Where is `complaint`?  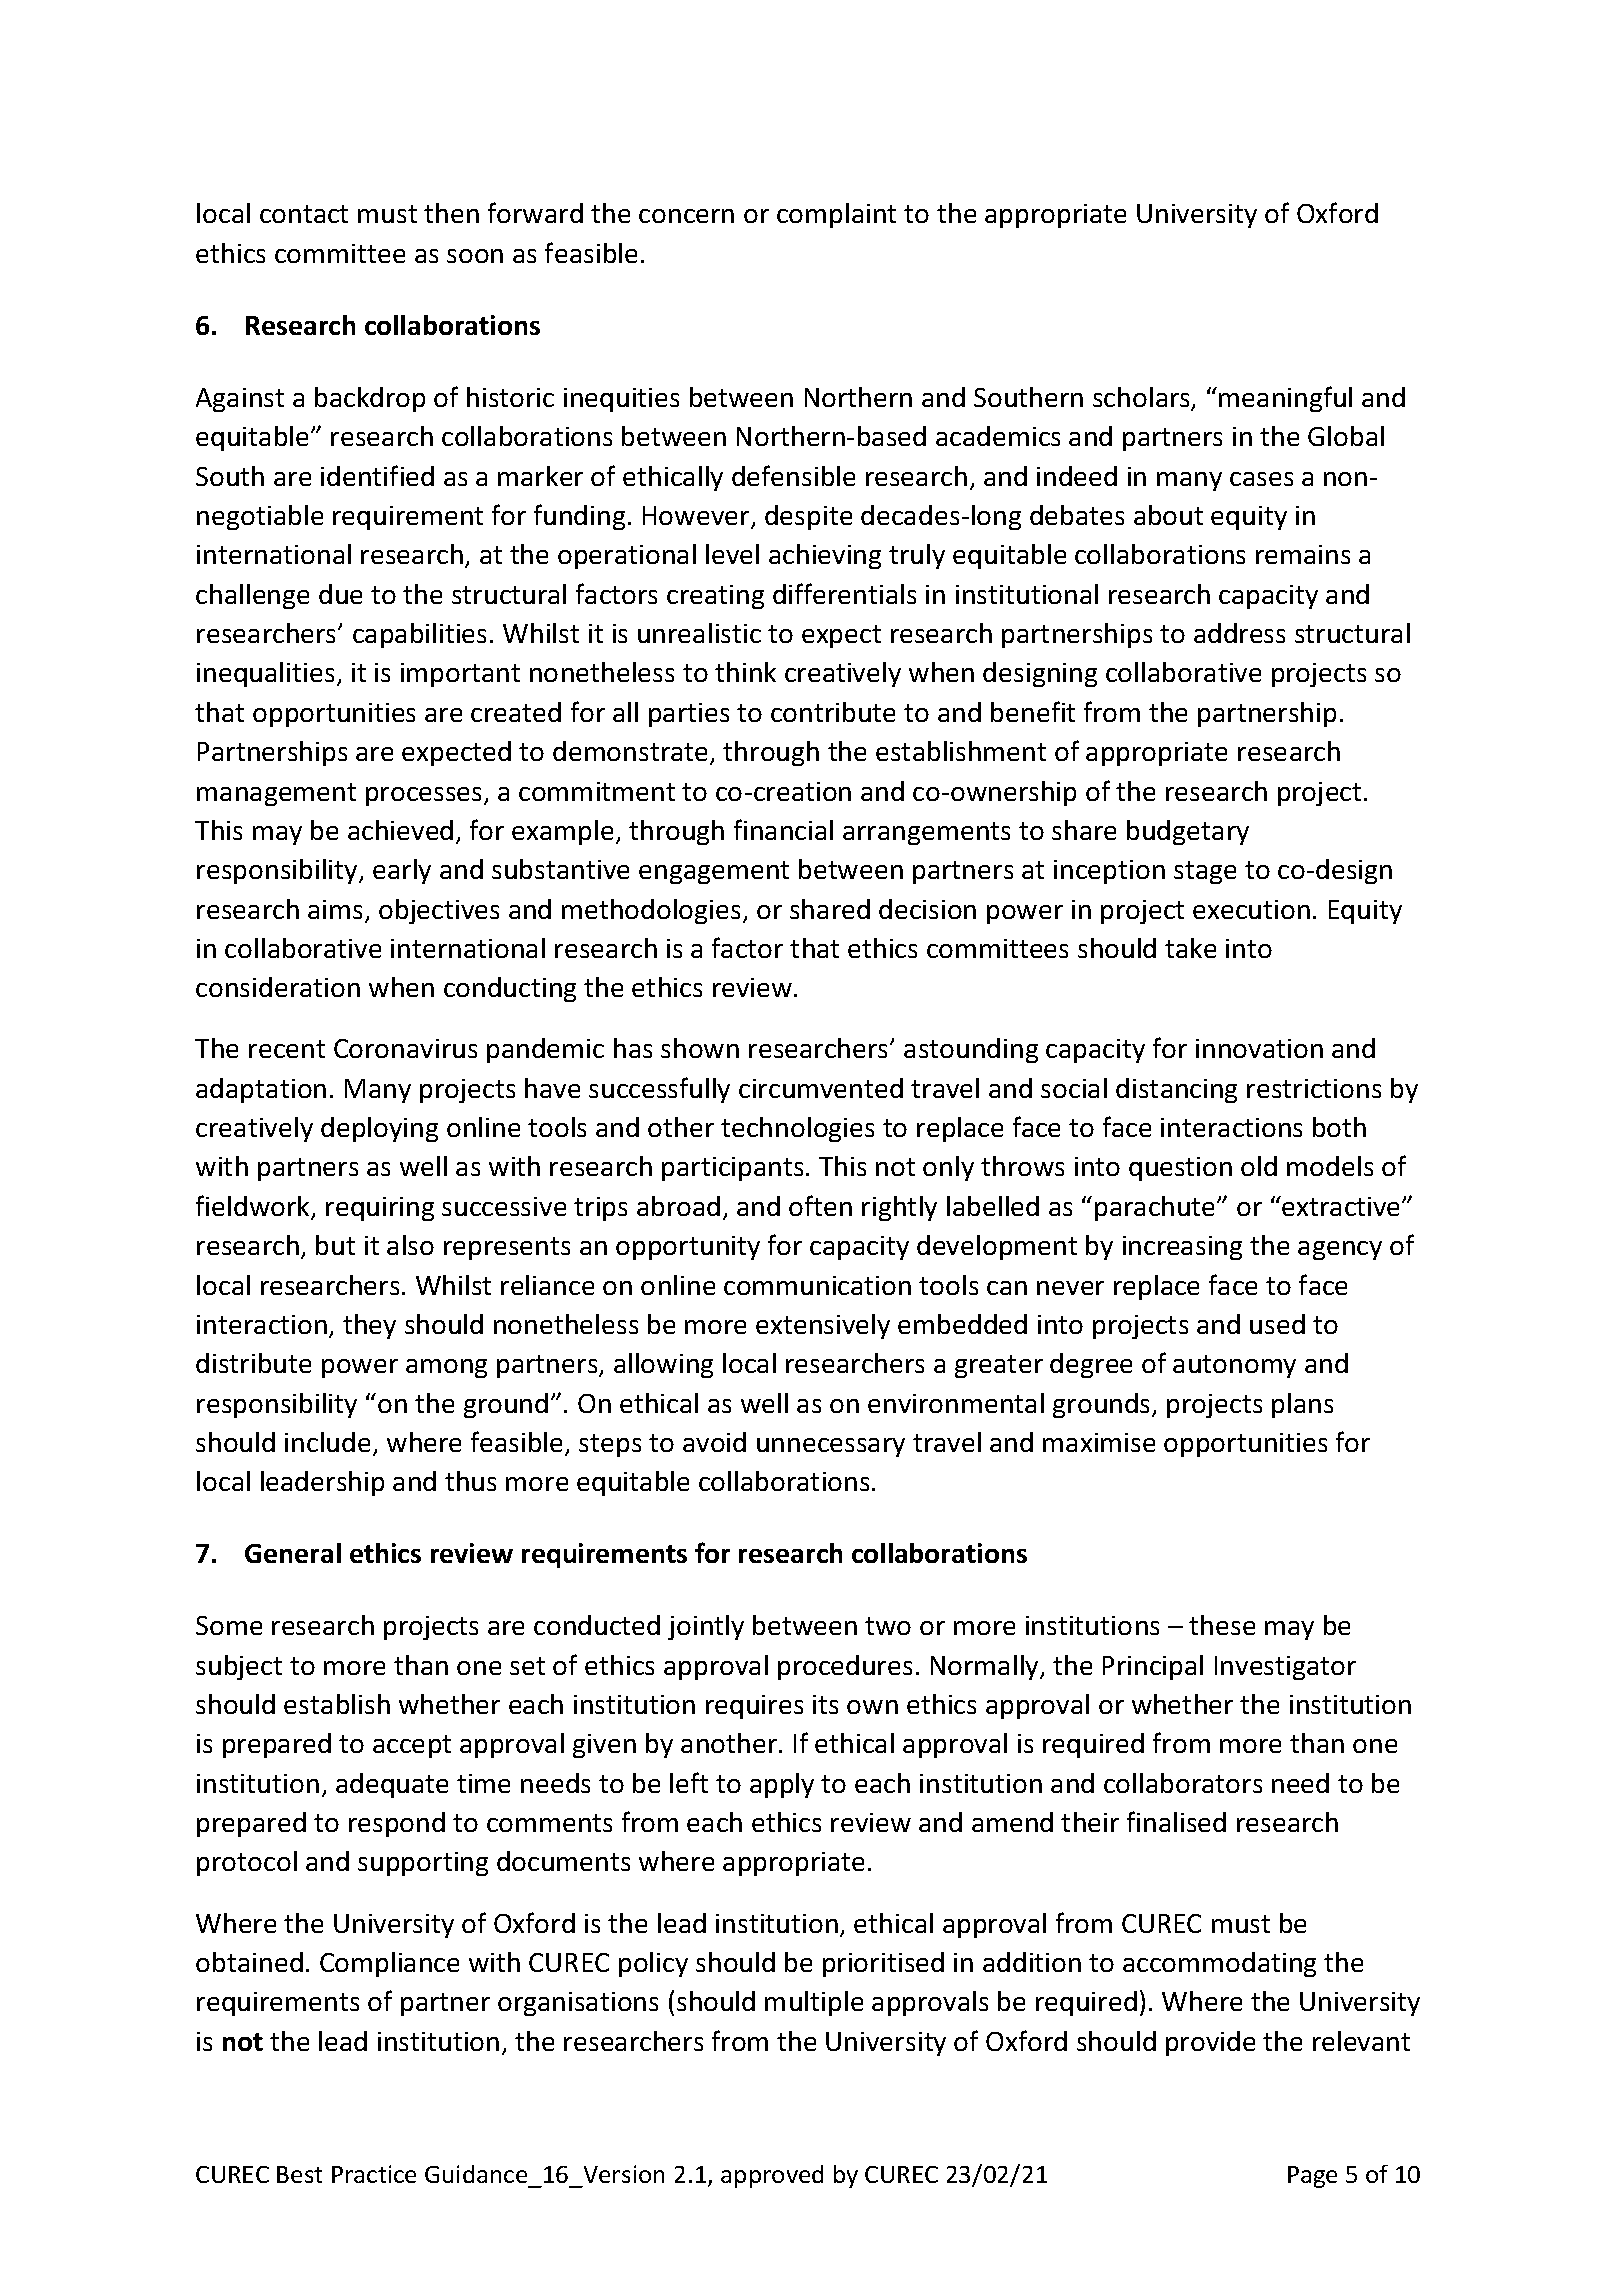
complaint is located at coordinates (836, 215).
